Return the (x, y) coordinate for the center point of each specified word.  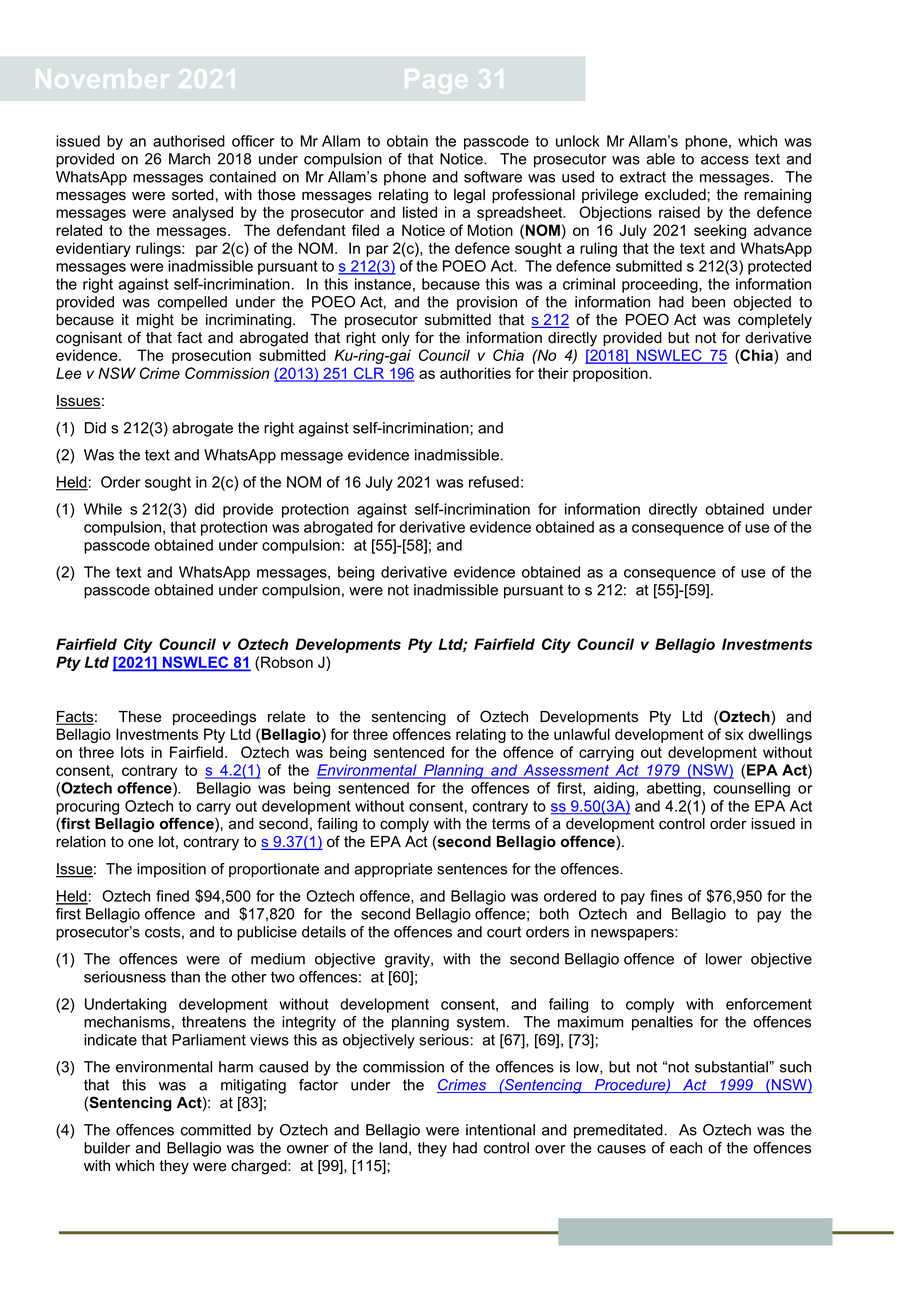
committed (216, 1130)
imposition (171, 870)
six (734, 734)
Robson (287, 662)
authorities (475, 373)
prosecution (211, 356)
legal (469, 196)
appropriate (394, 870)
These (140, 717)
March (189, 159)
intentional (500, 1130)
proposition (611, 374)
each (686, 1148)
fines (666, 896)
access (725, 160)
